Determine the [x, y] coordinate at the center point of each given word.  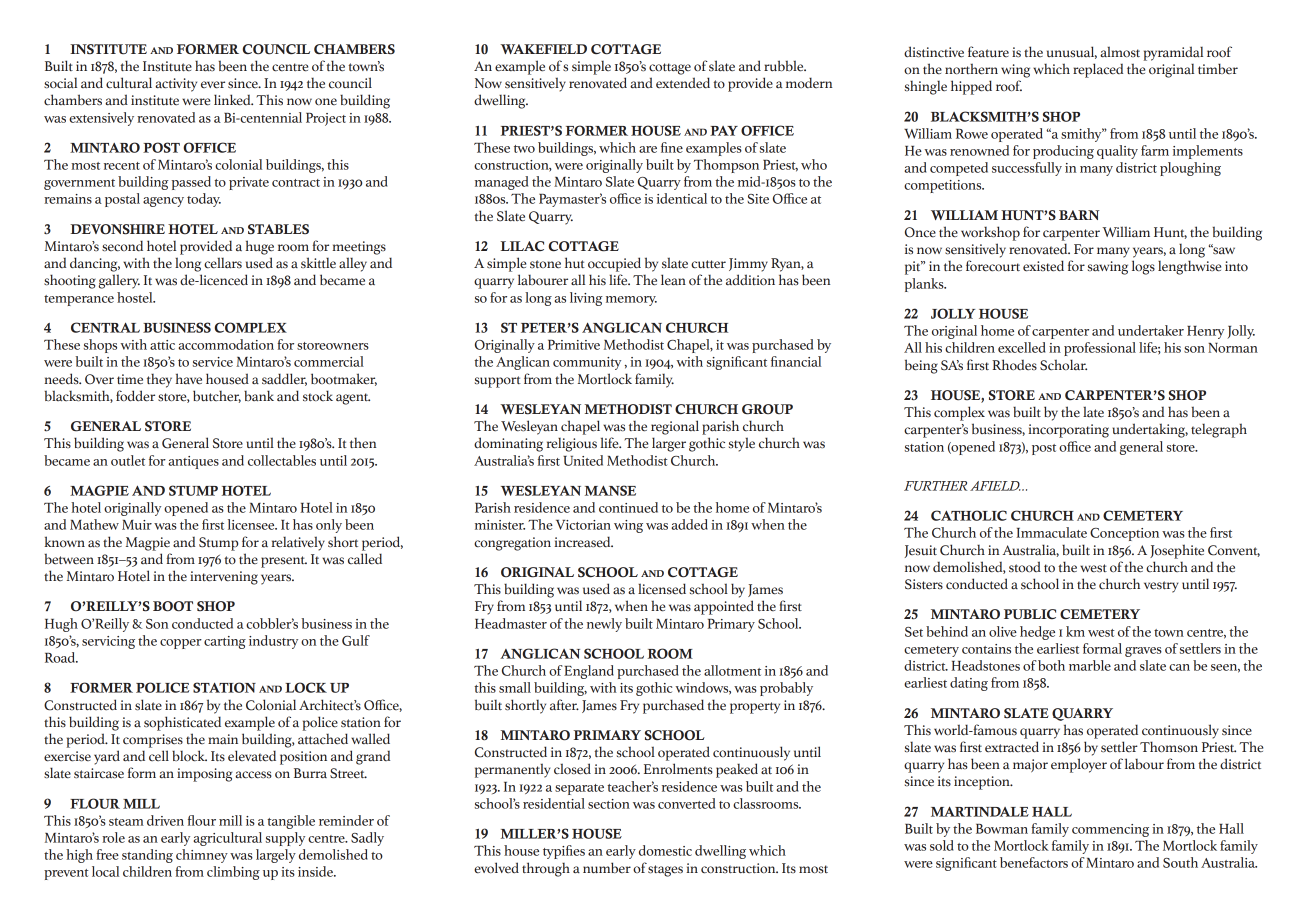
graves [1143, 652]
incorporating [1068, 431]
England [589, 672]
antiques [193, 462]
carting [225, 642]
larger [669, 444]
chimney [202, 856]
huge [260, 247]
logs [1143, 267]
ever [213, 85]
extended [683, 83]
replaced [1098, 70]
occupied [614, 264]
